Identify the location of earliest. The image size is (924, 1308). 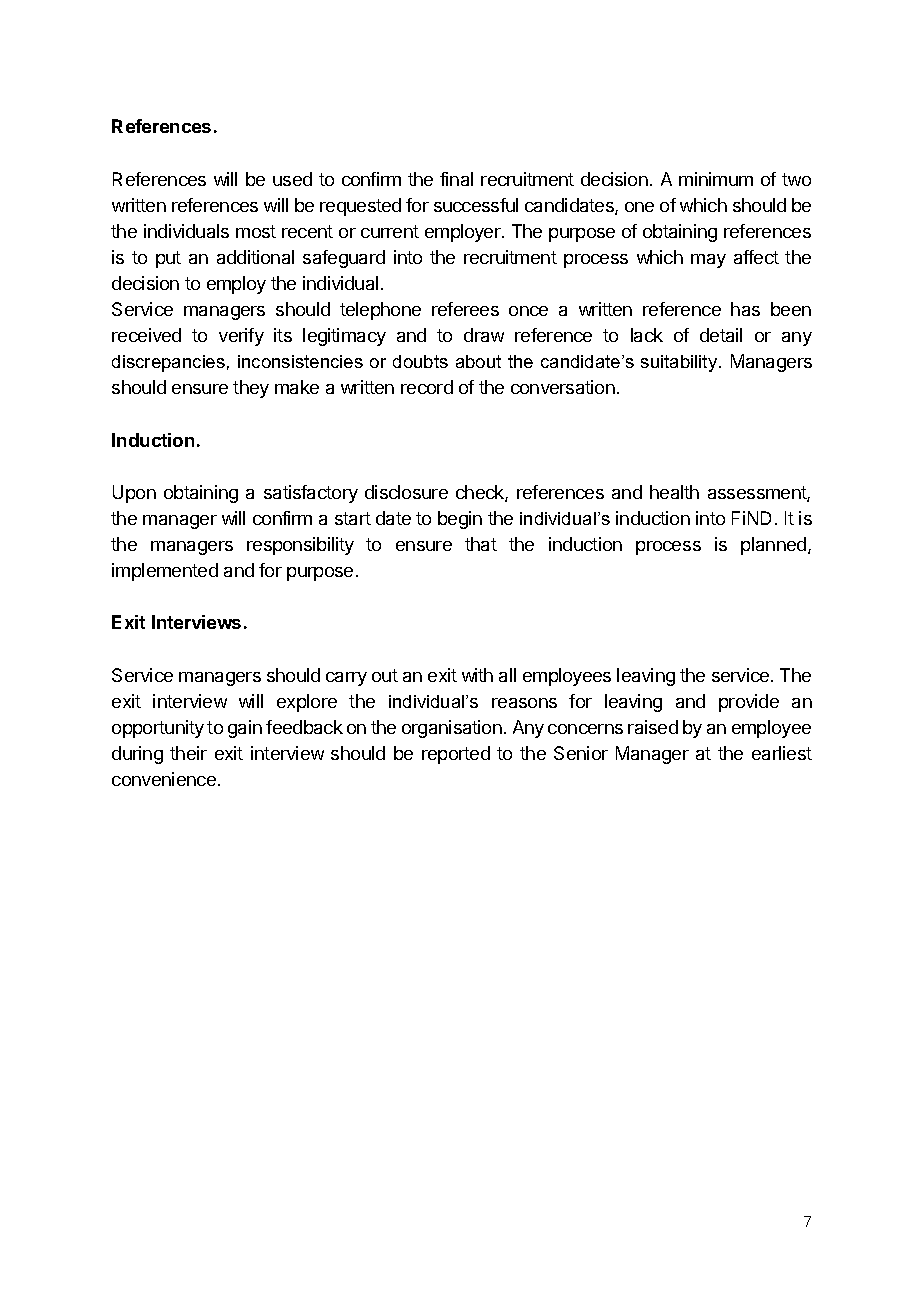
(782, 753).
